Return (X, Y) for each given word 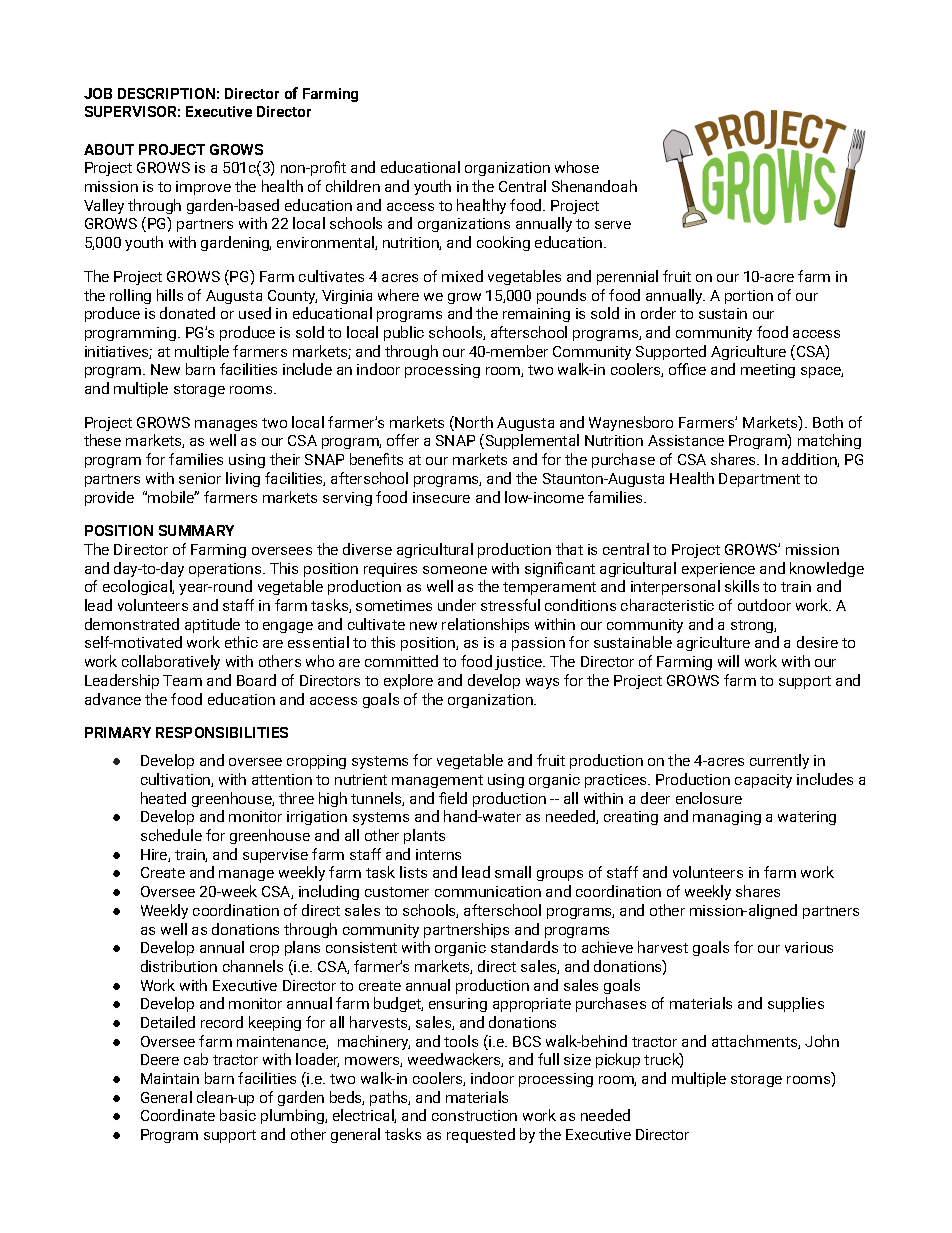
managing (727, 818)
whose (577, 167)
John (822, 1041)
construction (474, 1115)
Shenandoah (594, 186)
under (457, 605)
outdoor (764, 605)
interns (438, 854)
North (474, 422)
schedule (171, 835)
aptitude (212, 625)
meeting (768, 371)
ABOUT (109, 149)
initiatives (118, 352)
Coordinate (178, 1115)
